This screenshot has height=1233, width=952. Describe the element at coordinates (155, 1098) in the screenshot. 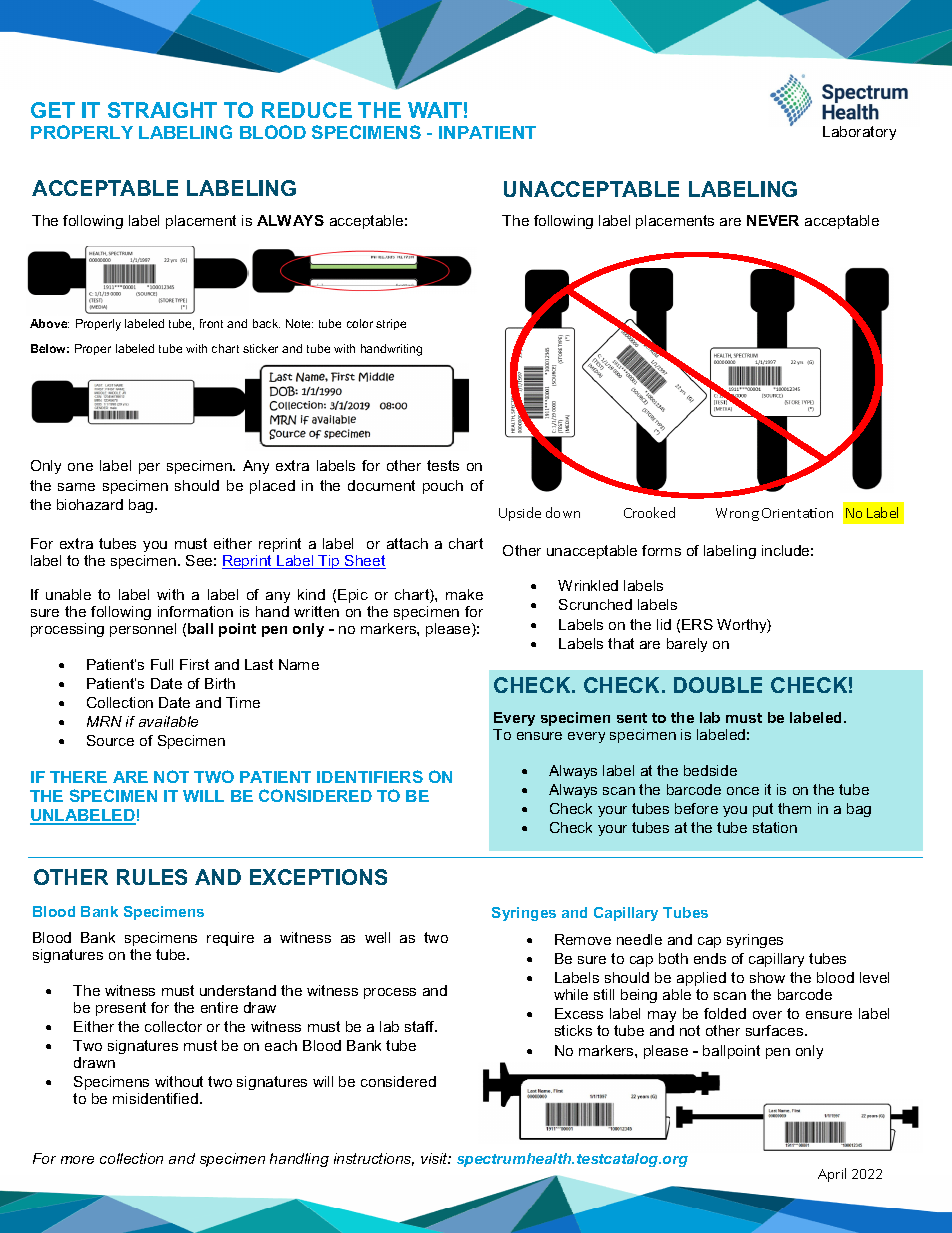

I see `misidentified` at that location.
